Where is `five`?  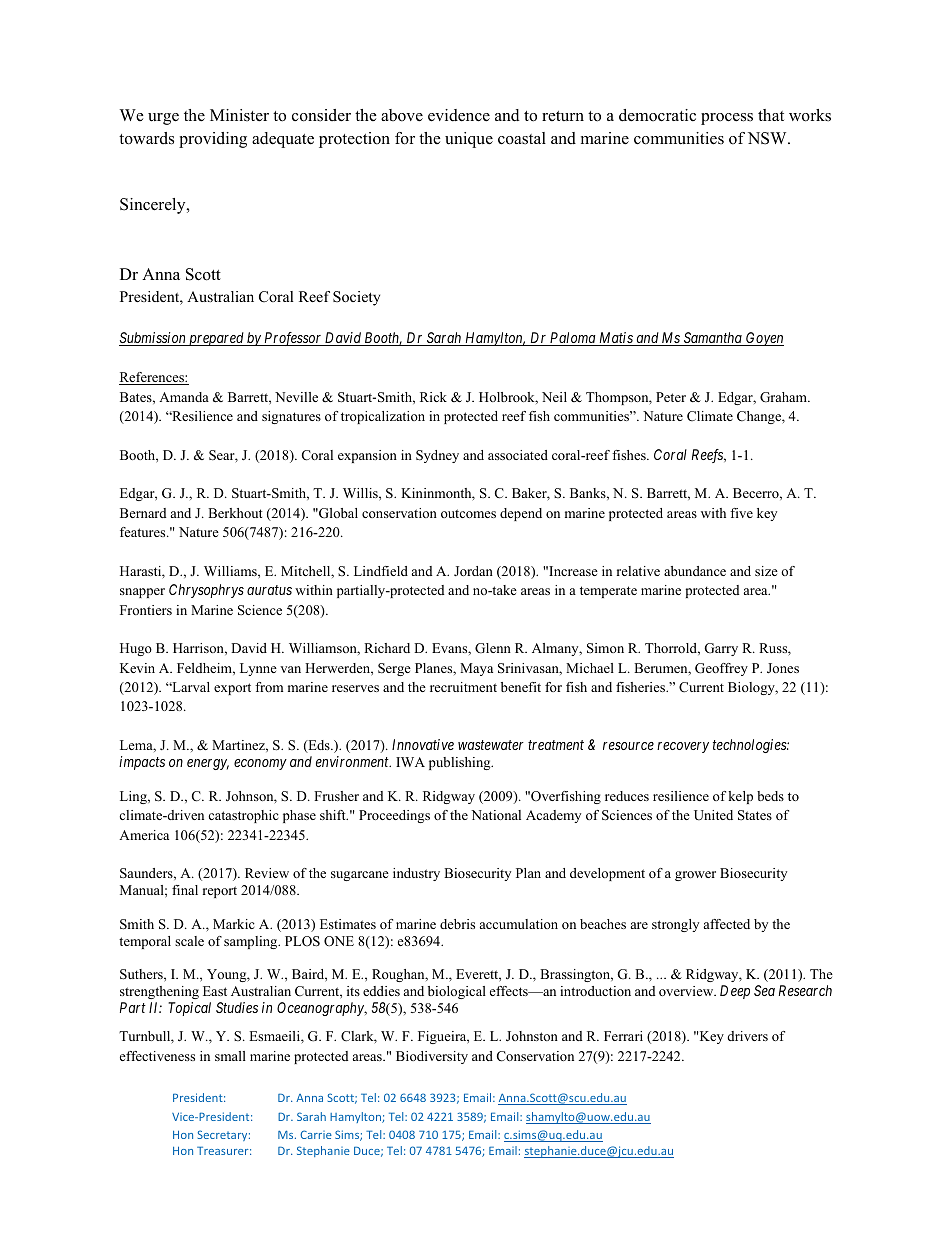 five is located at coordinates (741, 513).
